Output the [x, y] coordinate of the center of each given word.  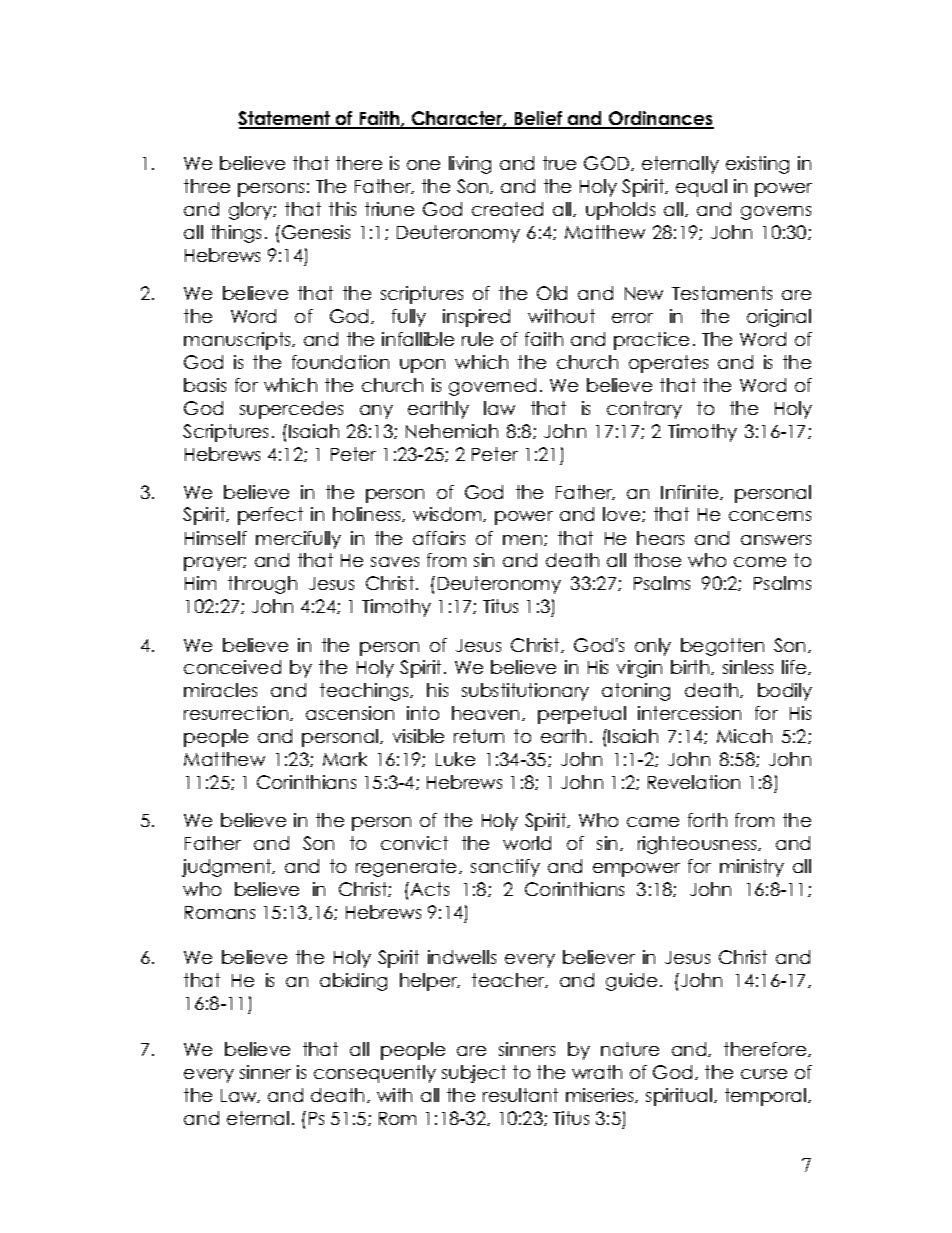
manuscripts [239, 341]
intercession [689, 713]
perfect [270, 516]
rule [477, 339]
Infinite [691, 492]
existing [757, 165]
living [470, 165]
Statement [285, 119]
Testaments [722, 293]
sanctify [505, 868]
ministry [752, 868]
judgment [228, 868]
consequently [375, 1074]
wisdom [448, 514]
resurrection [237, 713]
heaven [487, 713]
